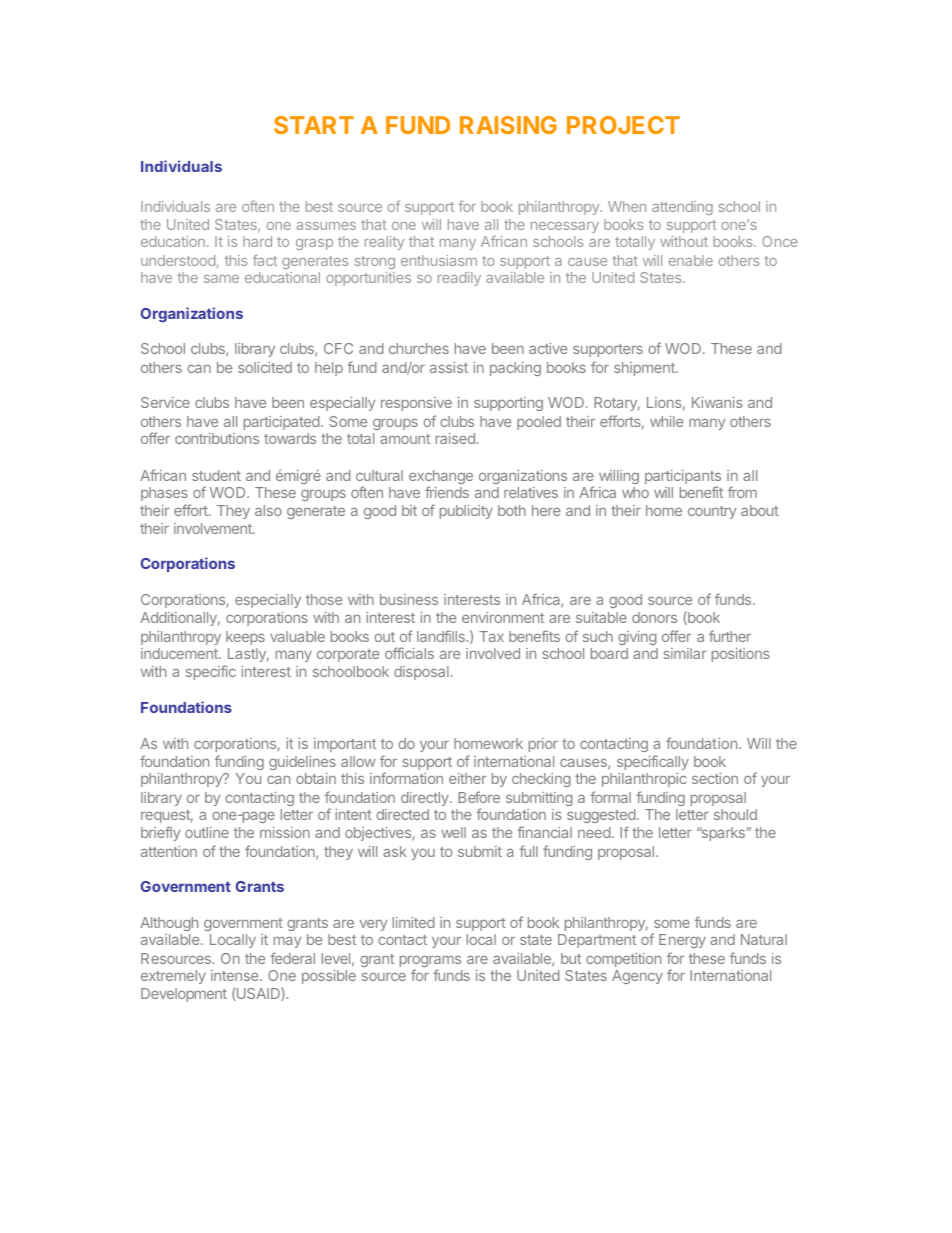  Describe the element at coordinates (265, 367) in the page. I see `solicited` at that location.
